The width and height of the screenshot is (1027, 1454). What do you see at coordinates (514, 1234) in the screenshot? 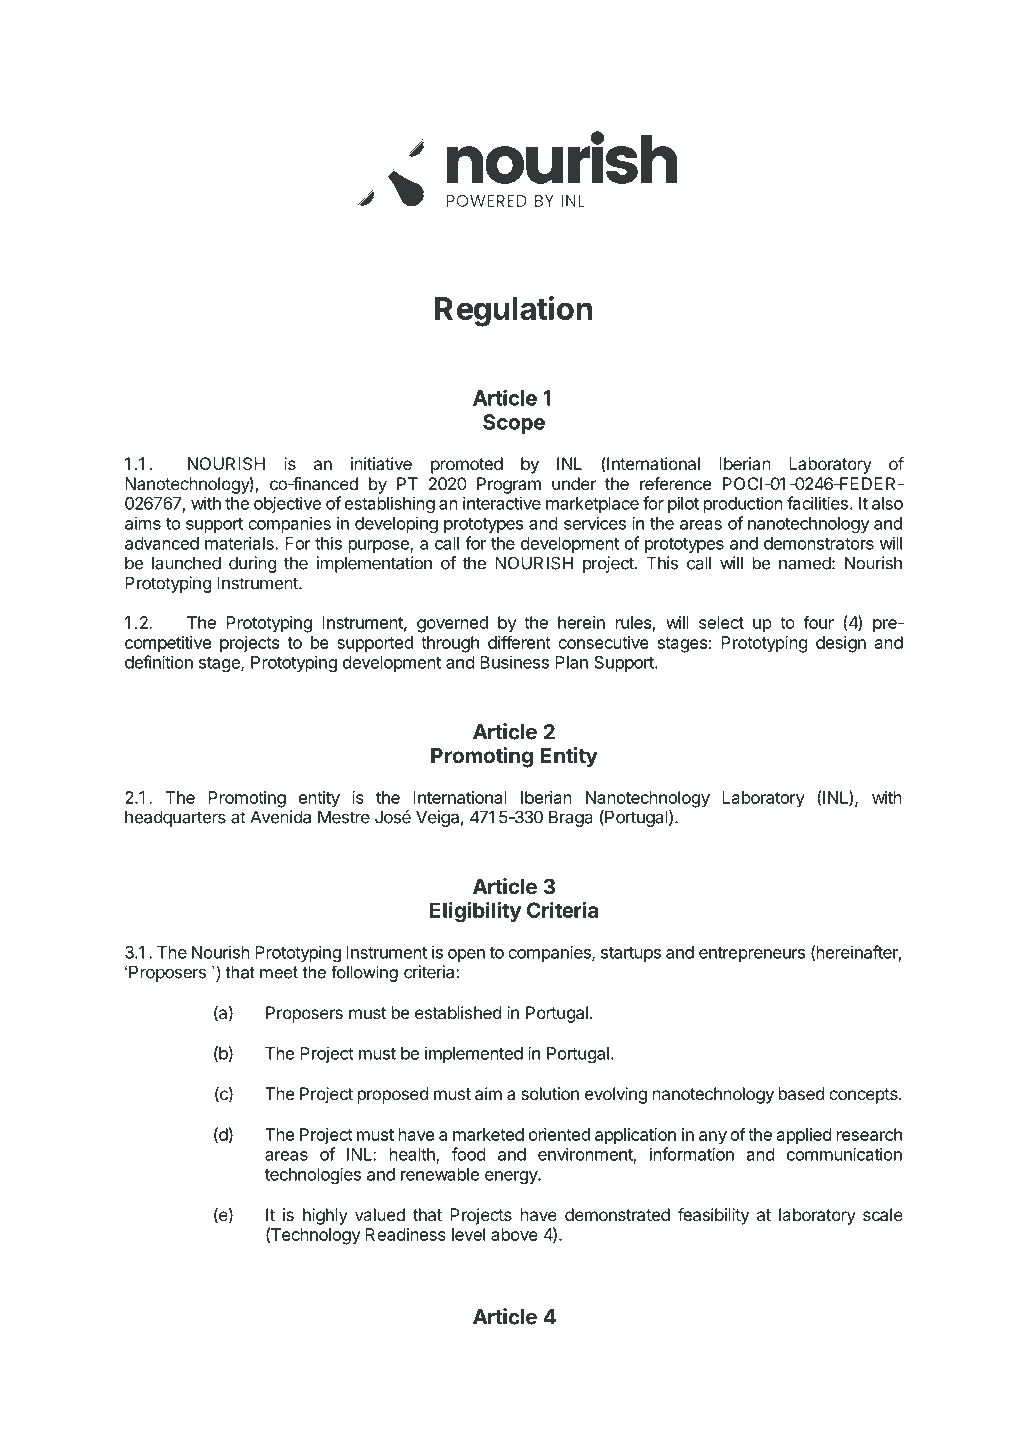
I see `above` at bounding box center [514, 1234].
